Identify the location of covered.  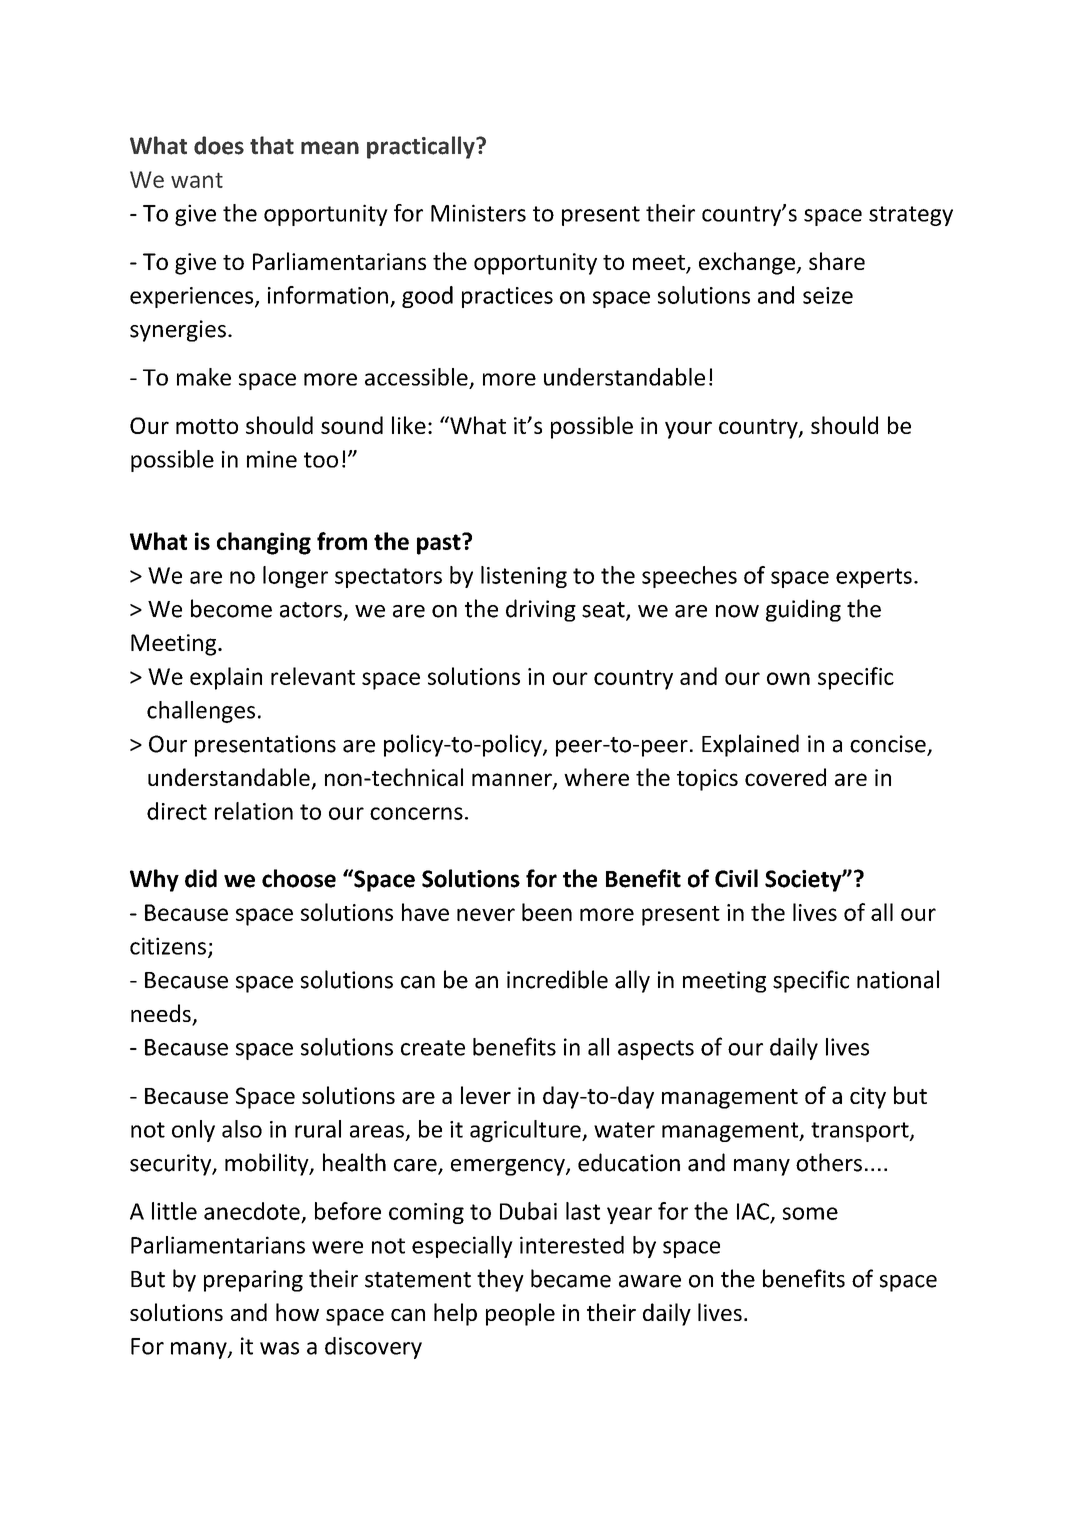
(785, 777).
